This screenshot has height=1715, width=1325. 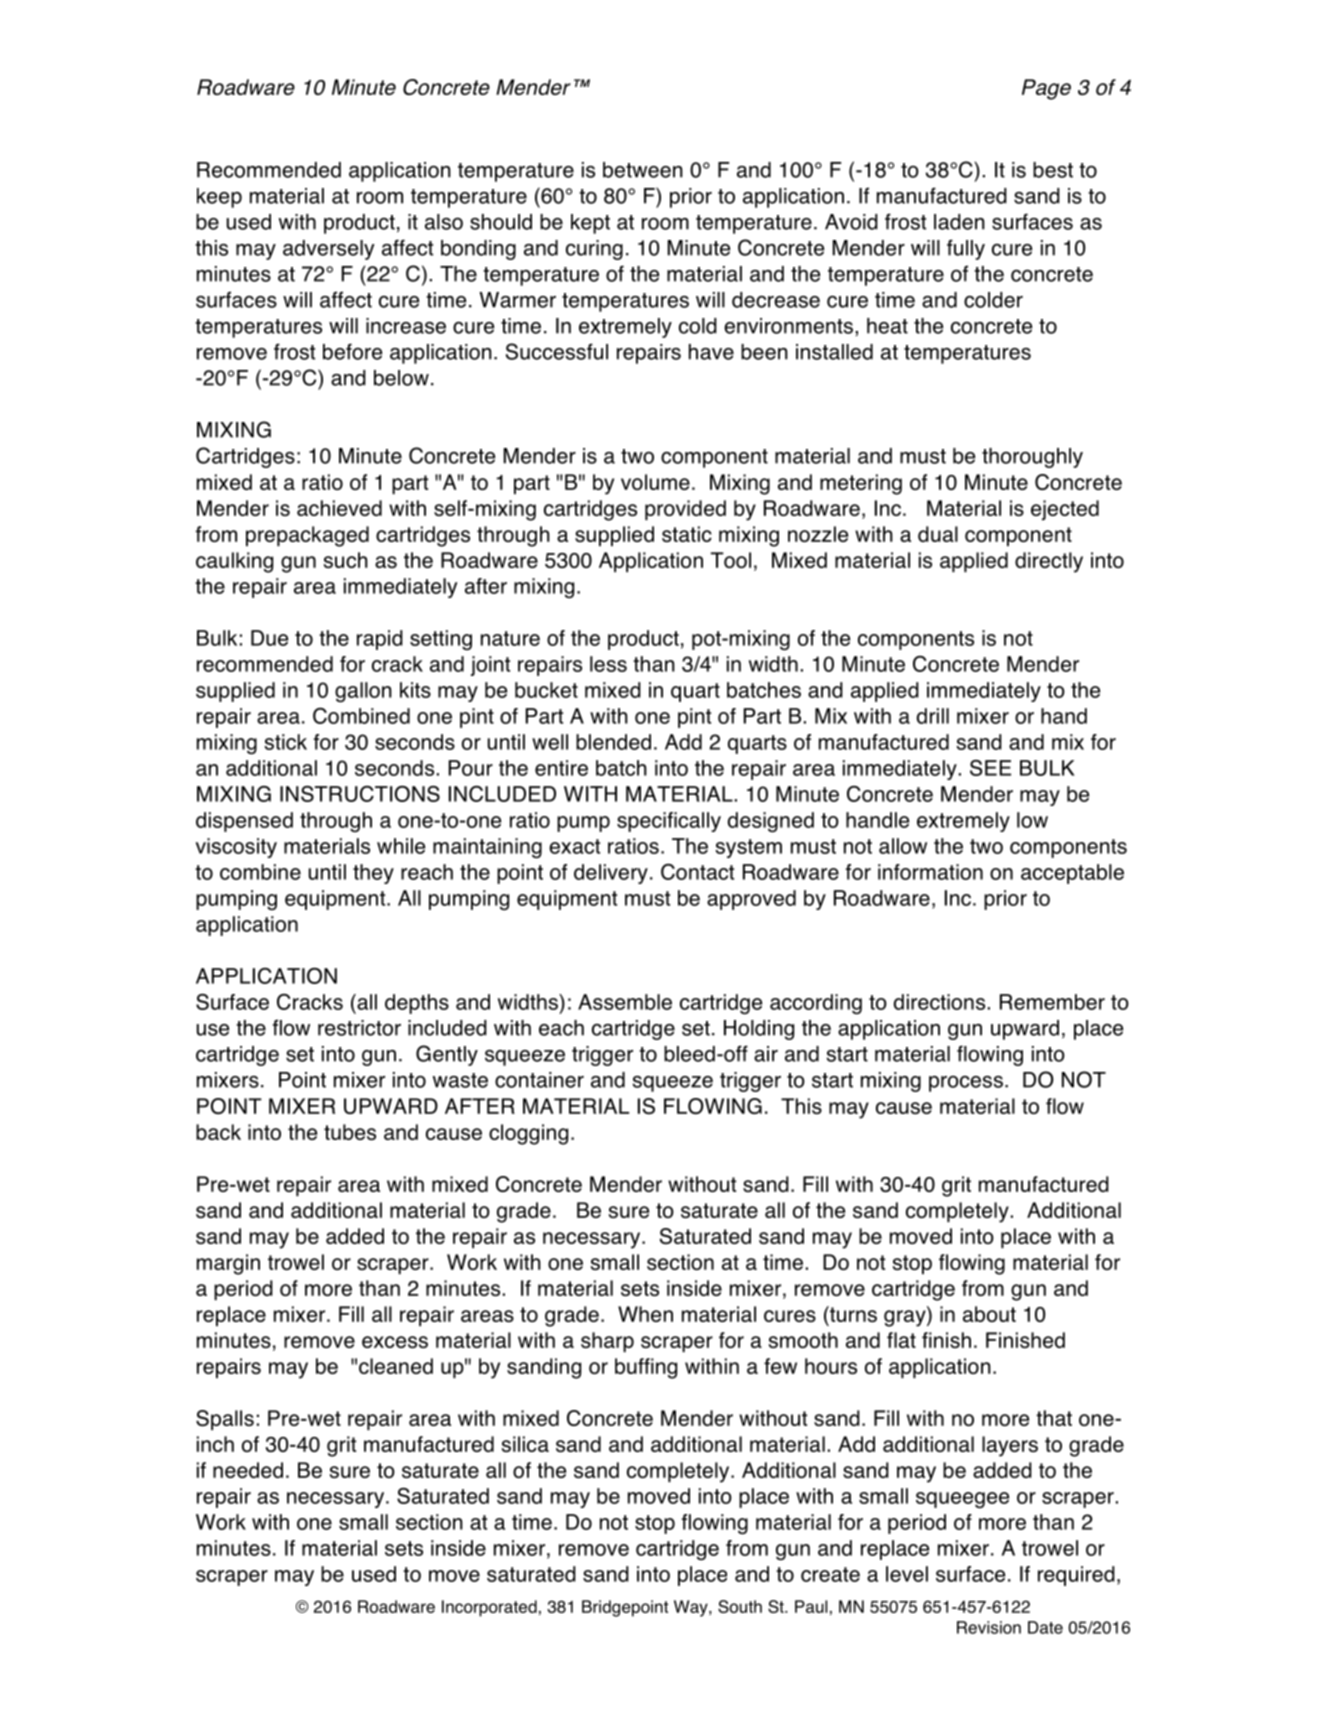 What do you see at coordinates (692, 1608) in the screenshot?
I see `Way` at bounding box center [692, 1608].
